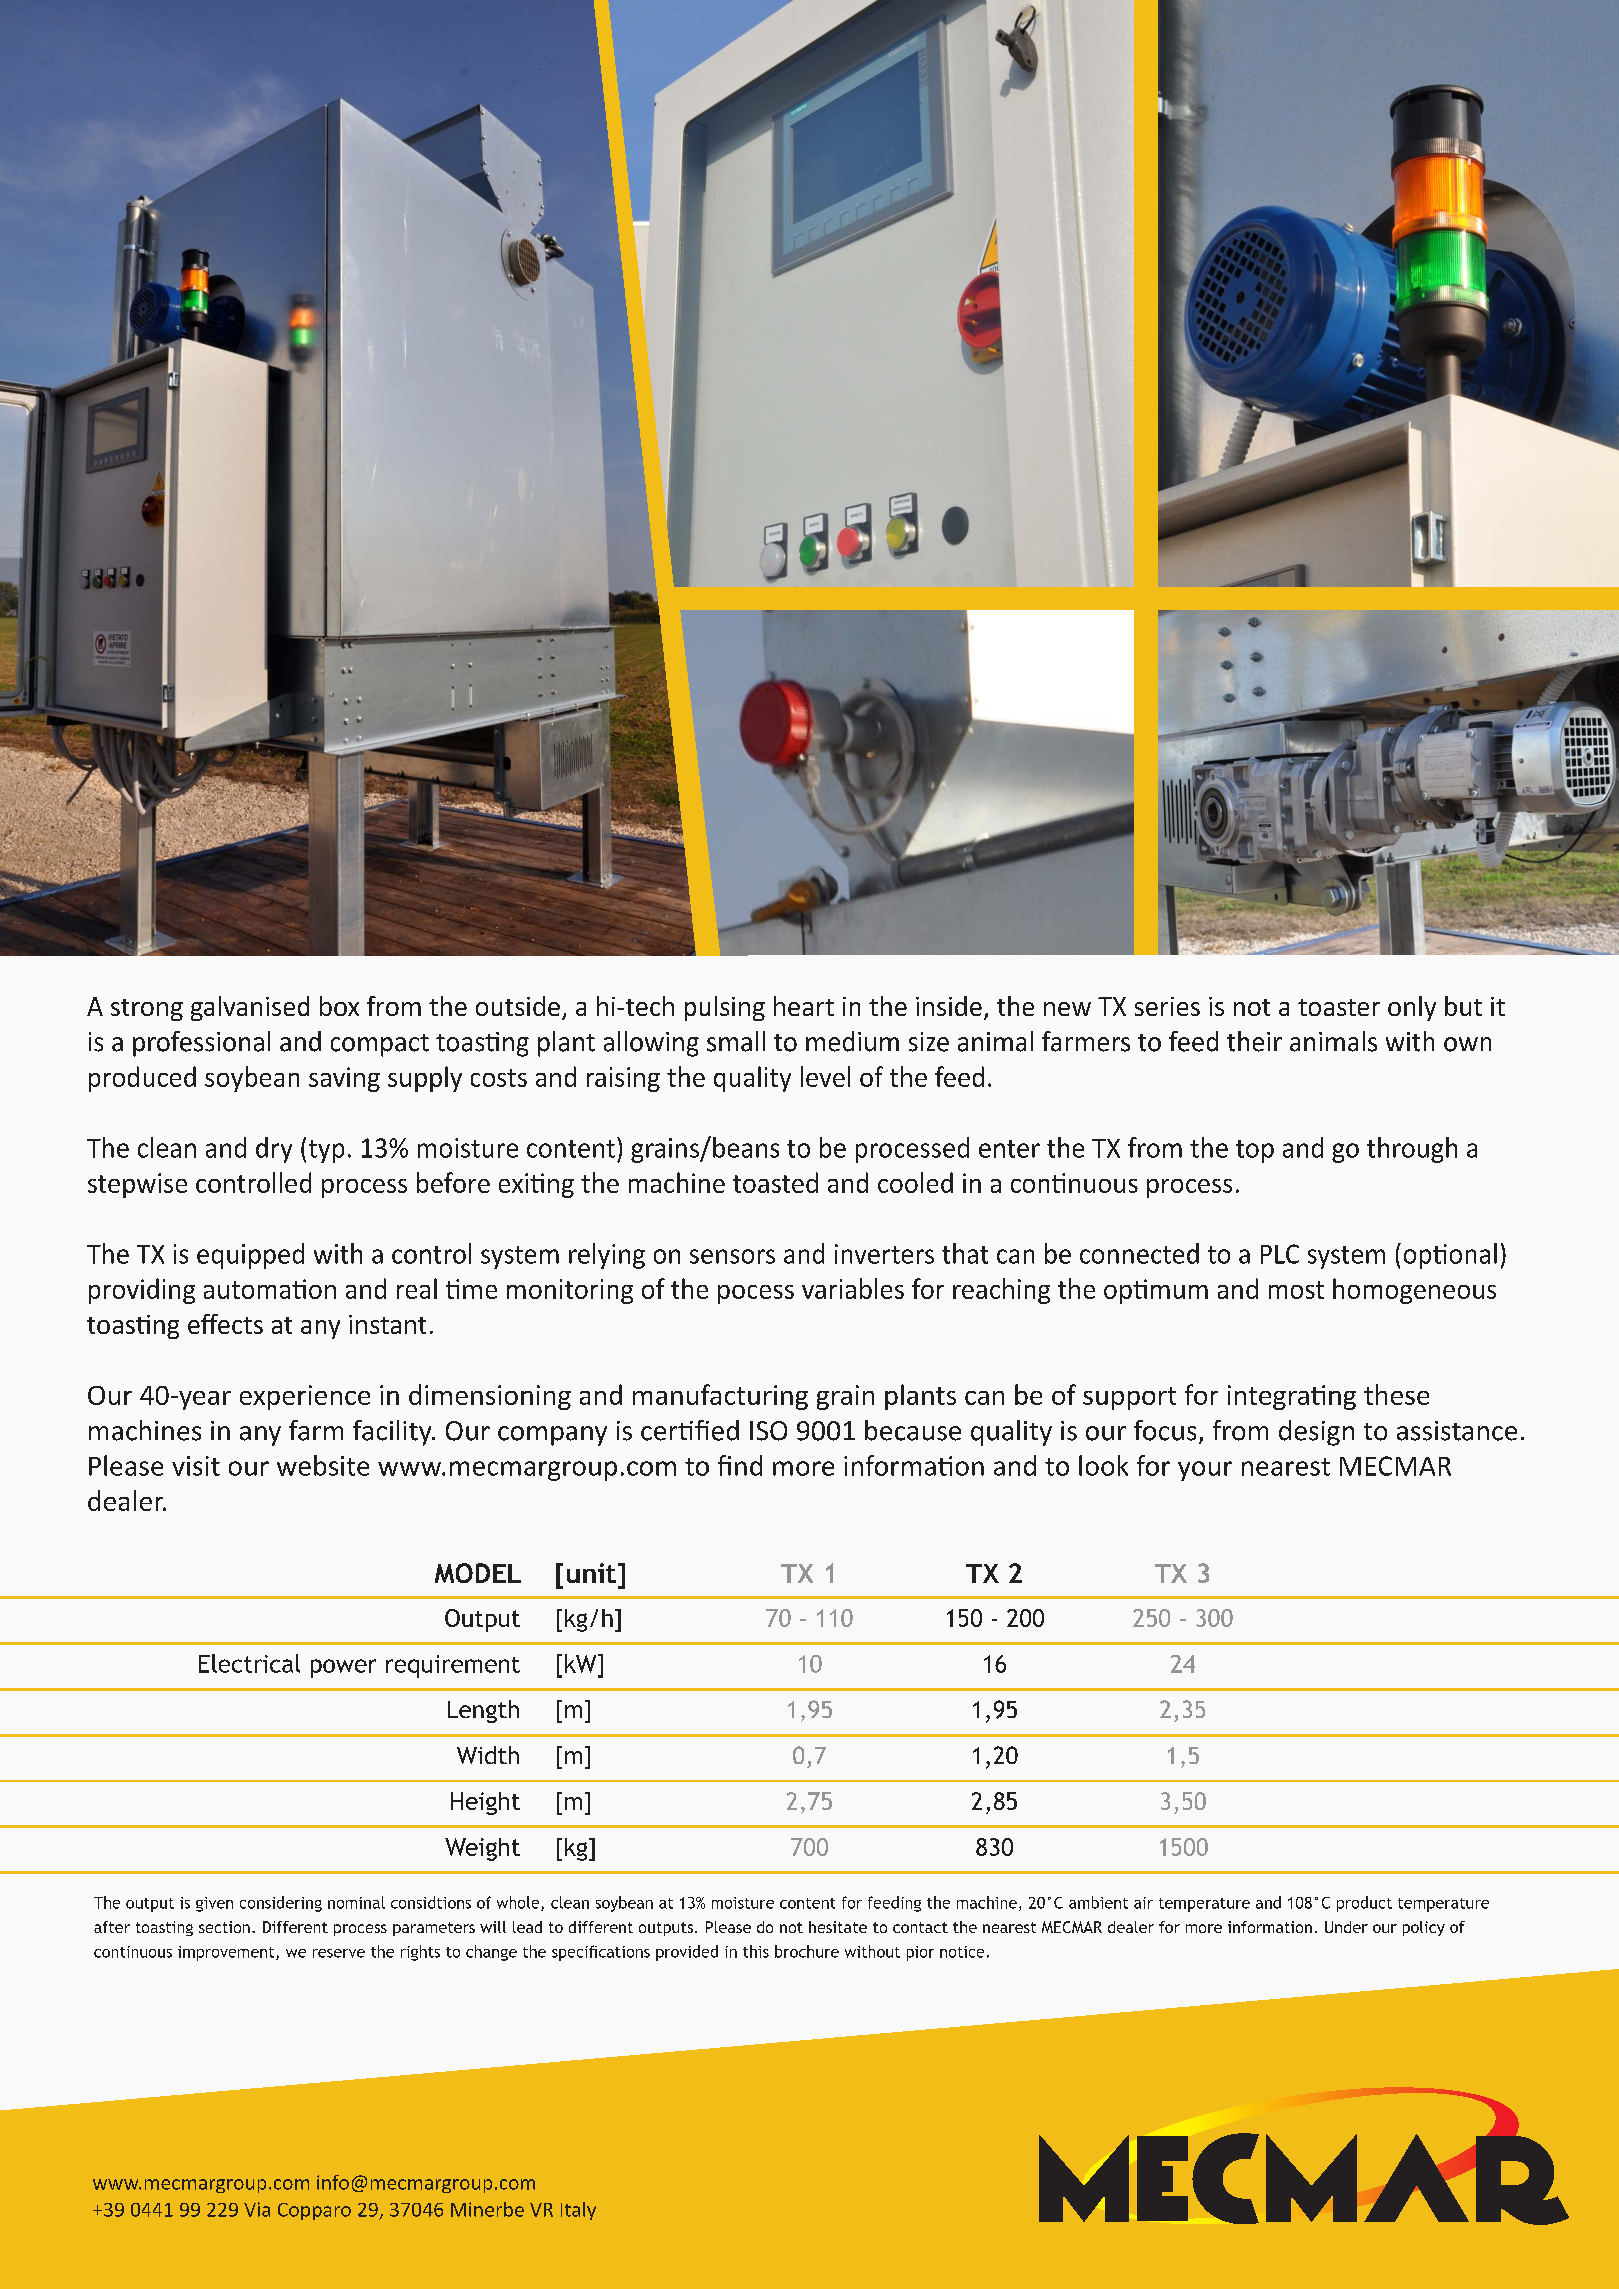 Image resolution: width=1619 pixels, height=2289 pixels. What do you see at coordinates (1254, 1041) in the image?
I see `their` at bounding box center [1254, 1041].
